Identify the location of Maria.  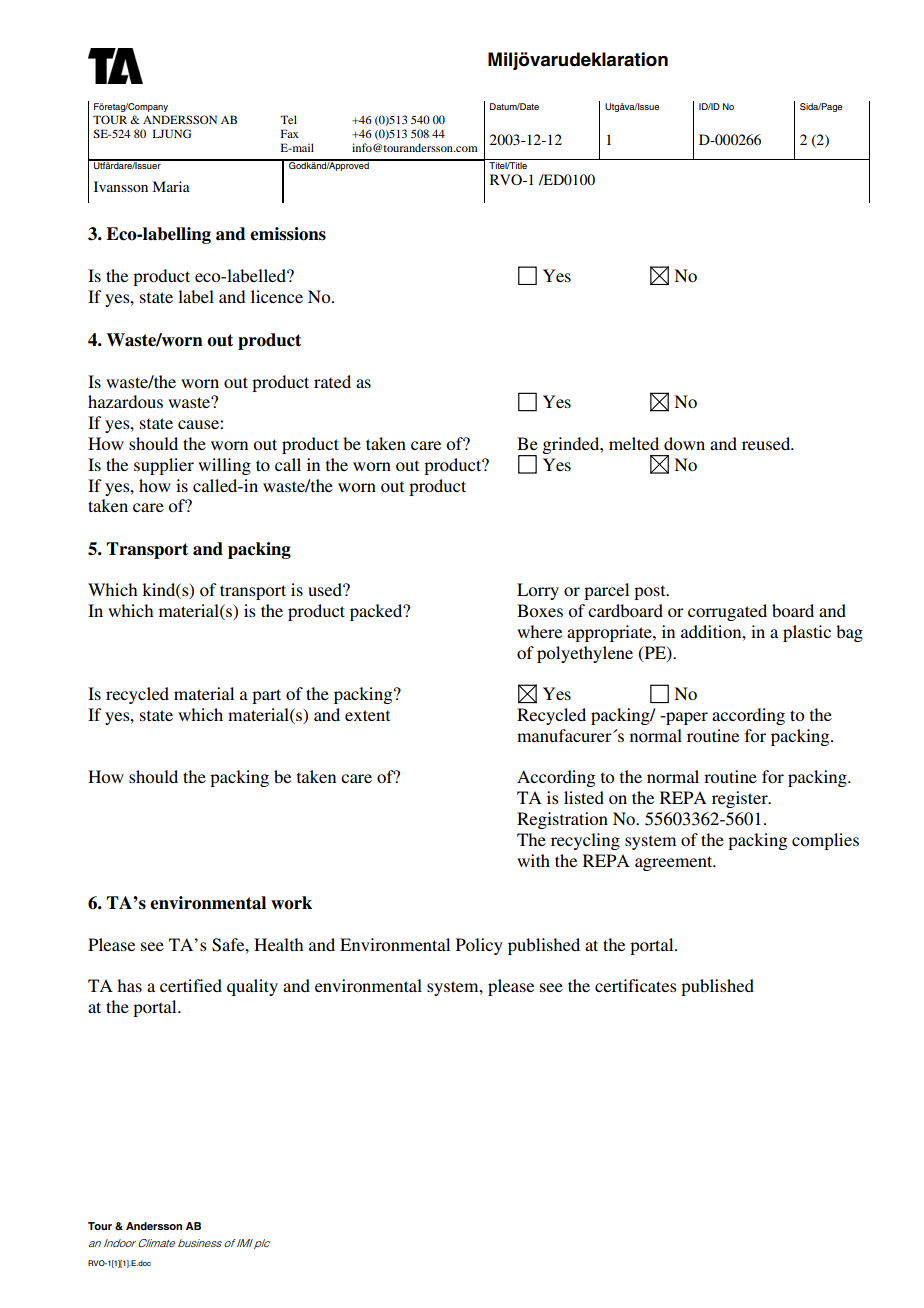
(171, 186).
